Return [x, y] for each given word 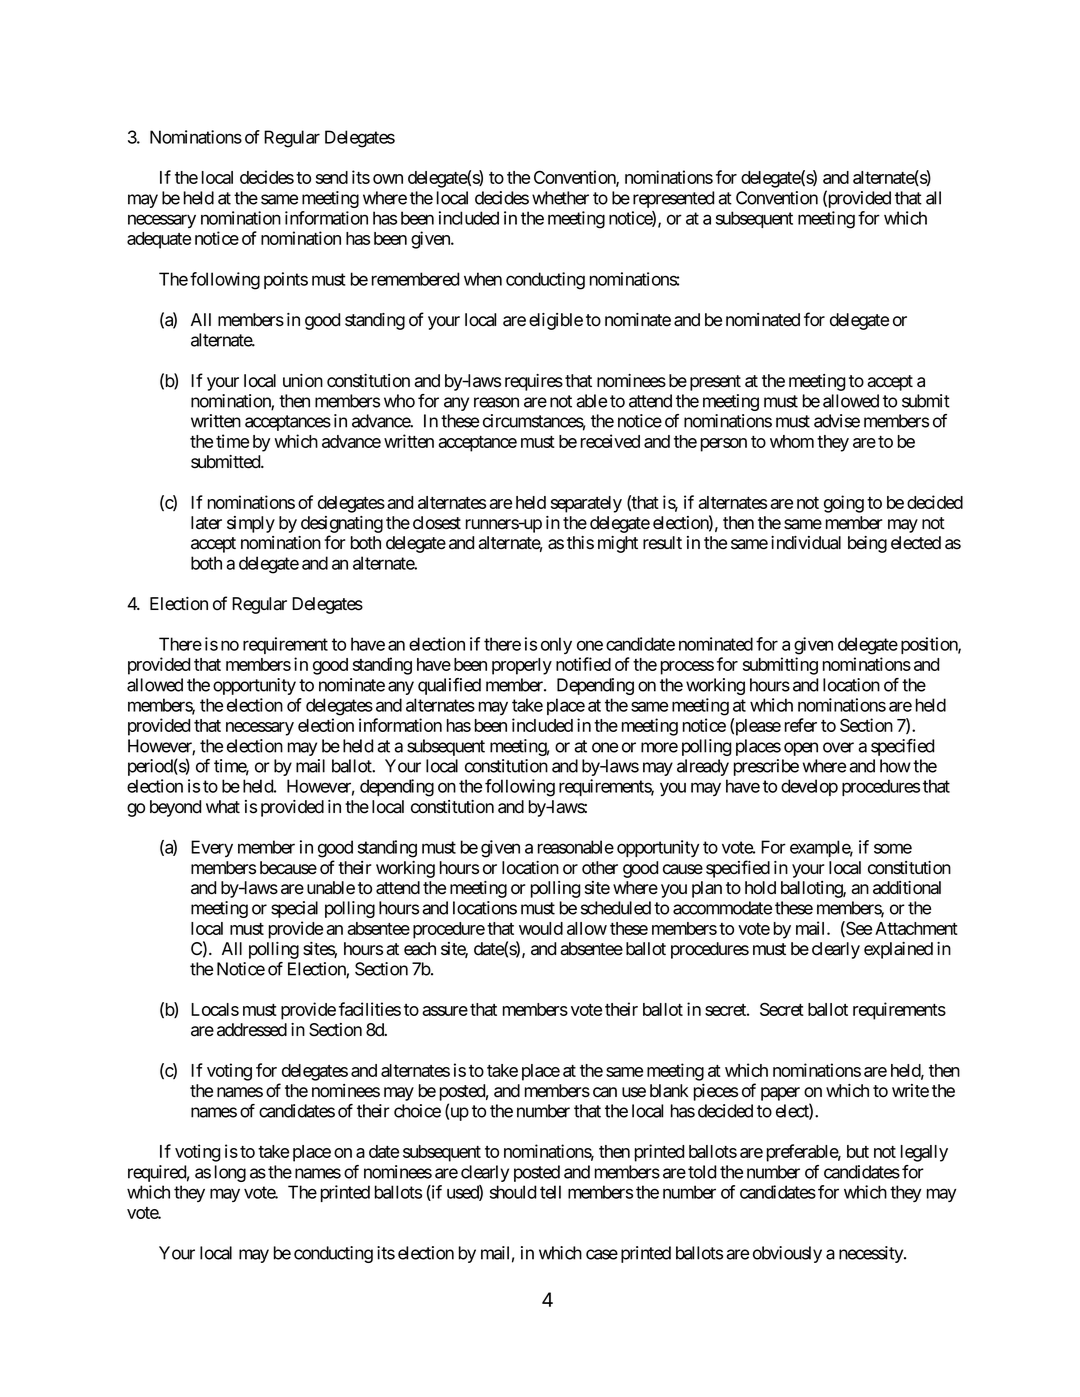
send [332, 177]
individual [806, 543]
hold [760, 888]
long [230, 1173]
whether [560, 198]
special [294, 909]
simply [251, 524]
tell [550, 1192]
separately [586, 504]
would [541, 928]
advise [837, 421]
